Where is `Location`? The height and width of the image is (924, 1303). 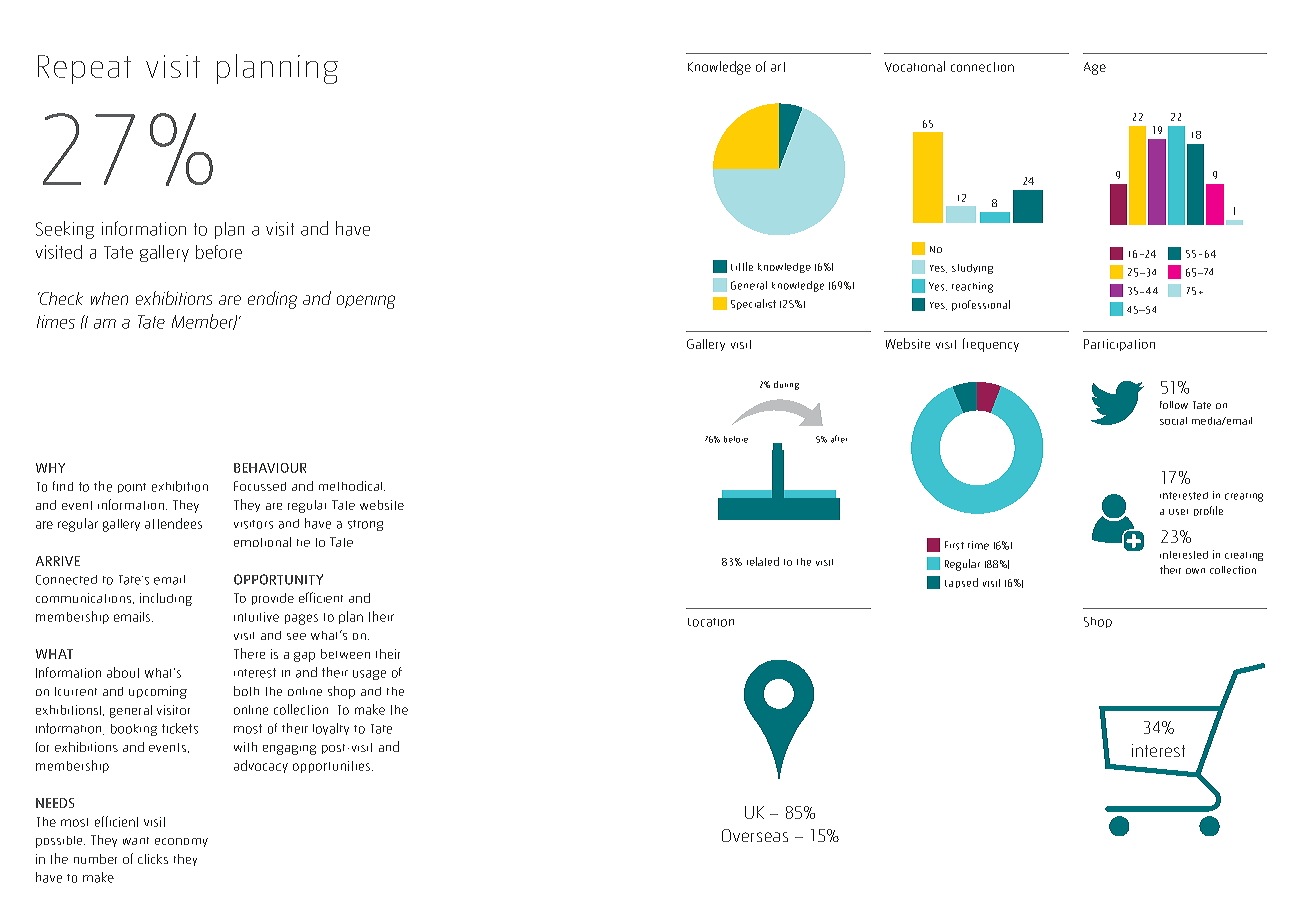 Location is located at coordinates (711, 622).
